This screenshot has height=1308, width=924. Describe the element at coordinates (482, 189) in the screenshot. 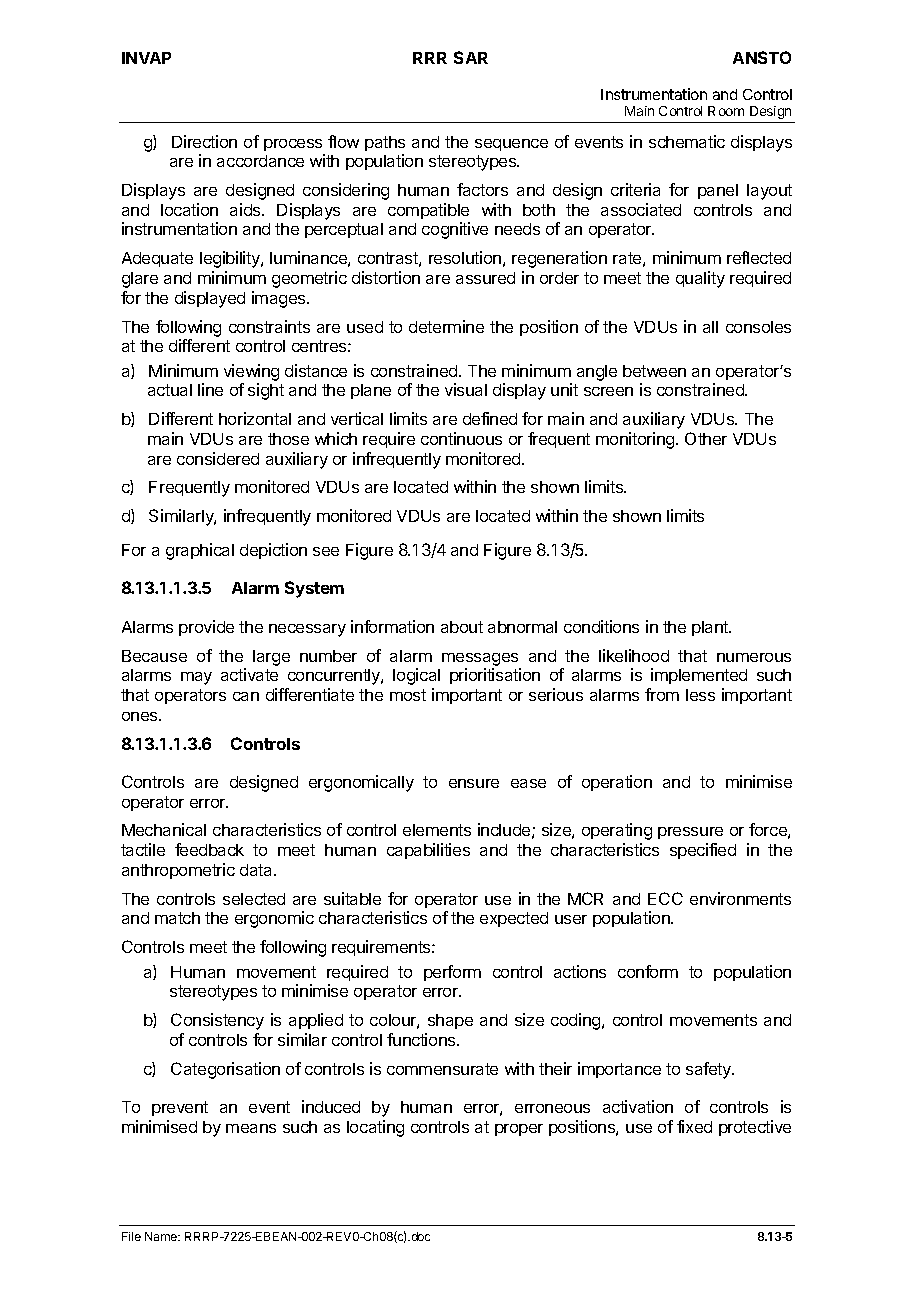

I see `factors` at that location.
